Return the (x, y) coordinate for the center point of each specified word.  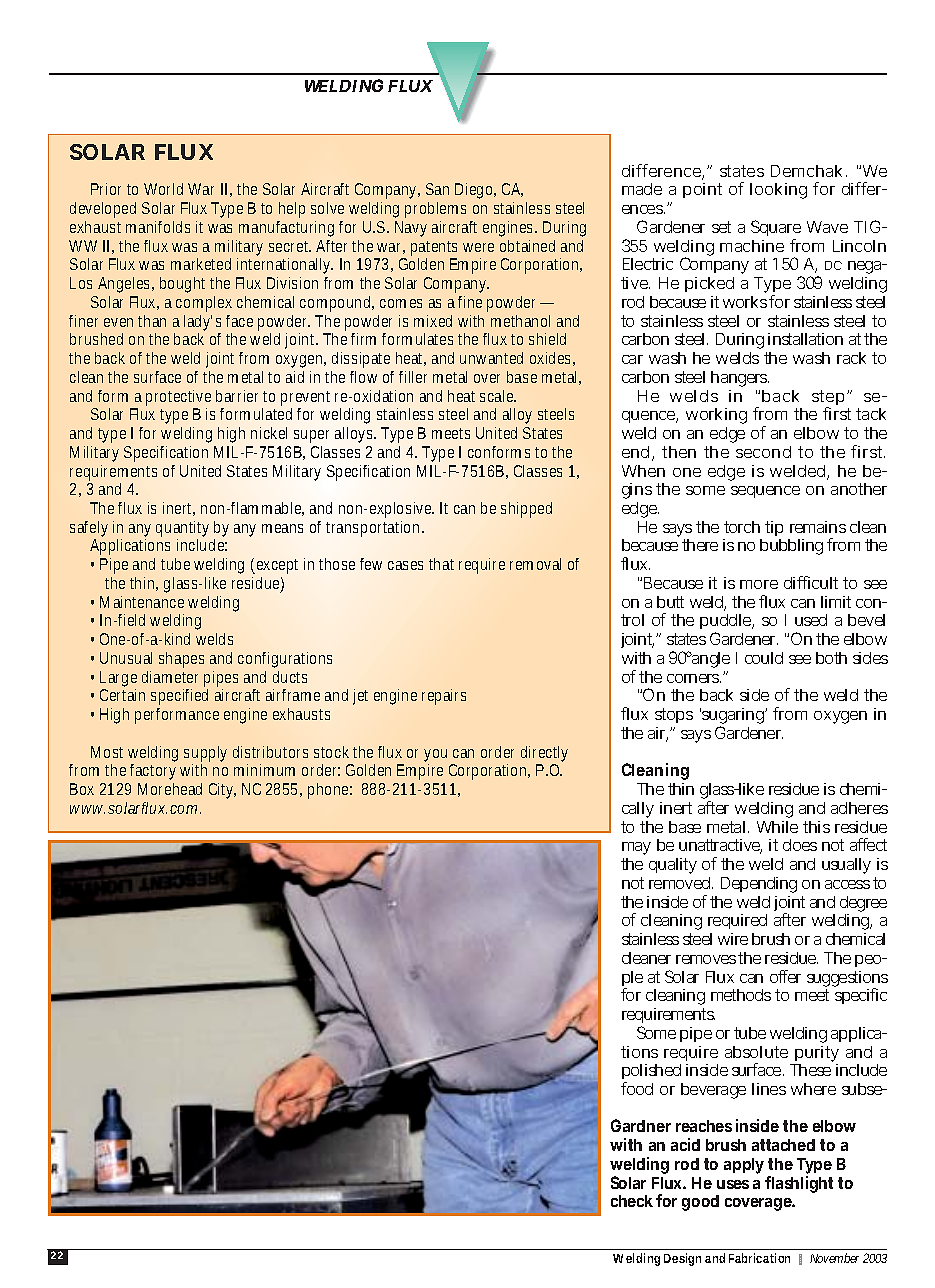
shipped (526, 510)
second (763, 452)
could (764, 658)
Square (776, 230)
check (632, 1201)
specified (179, 697)
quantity (182, 530)
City (222, 791)
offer (785, 976)
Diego (475, 191)
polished (651, 1073)
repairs (444, 697)
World (163, 189)
